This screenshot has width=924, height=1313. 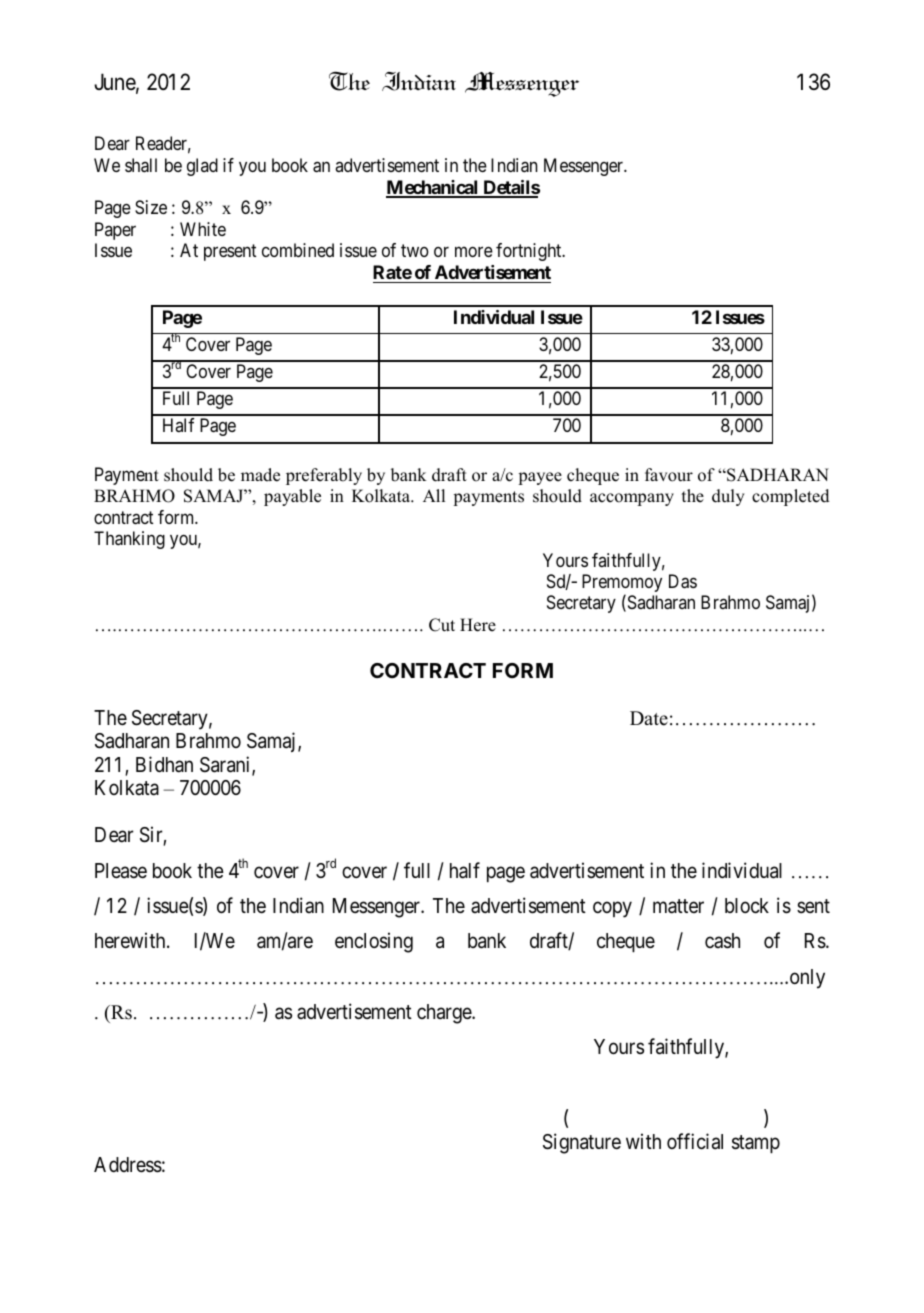 I want to click on glad, so click(x=202, y=167).
